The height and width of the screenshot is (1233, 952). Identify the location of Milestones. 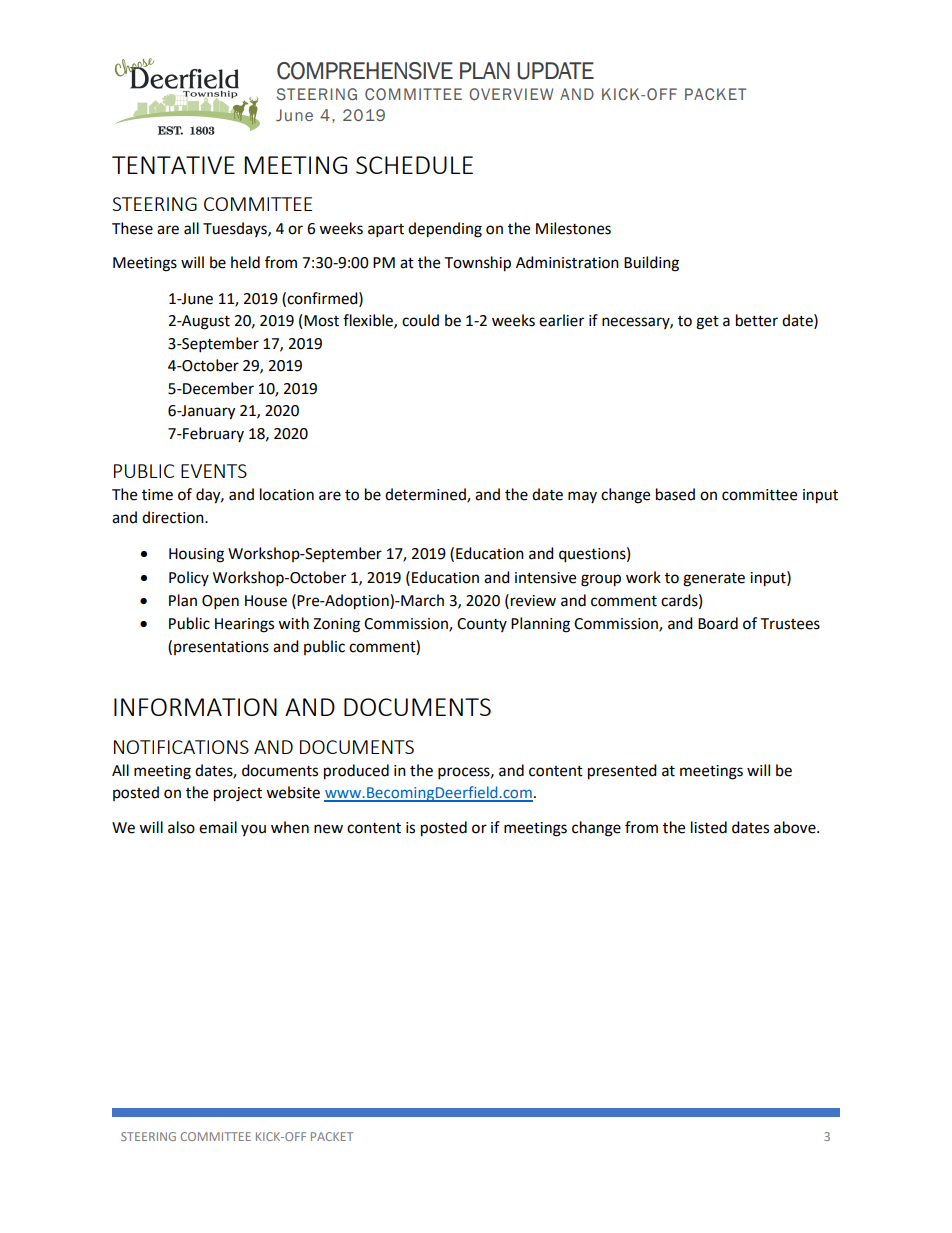
(573, 228).
